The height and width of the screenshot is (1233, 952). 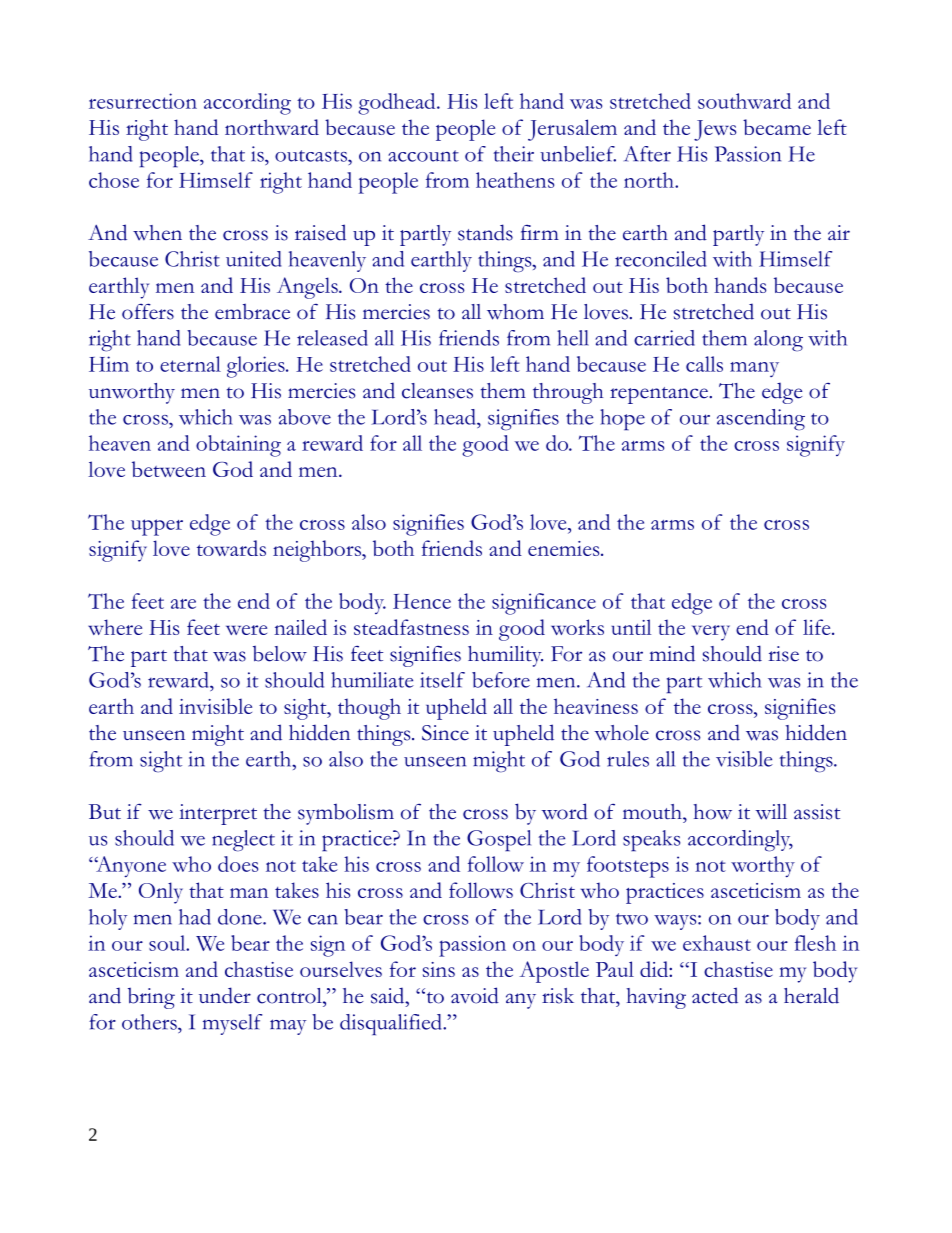 I want to click on will, so click(x=771, y=812).
